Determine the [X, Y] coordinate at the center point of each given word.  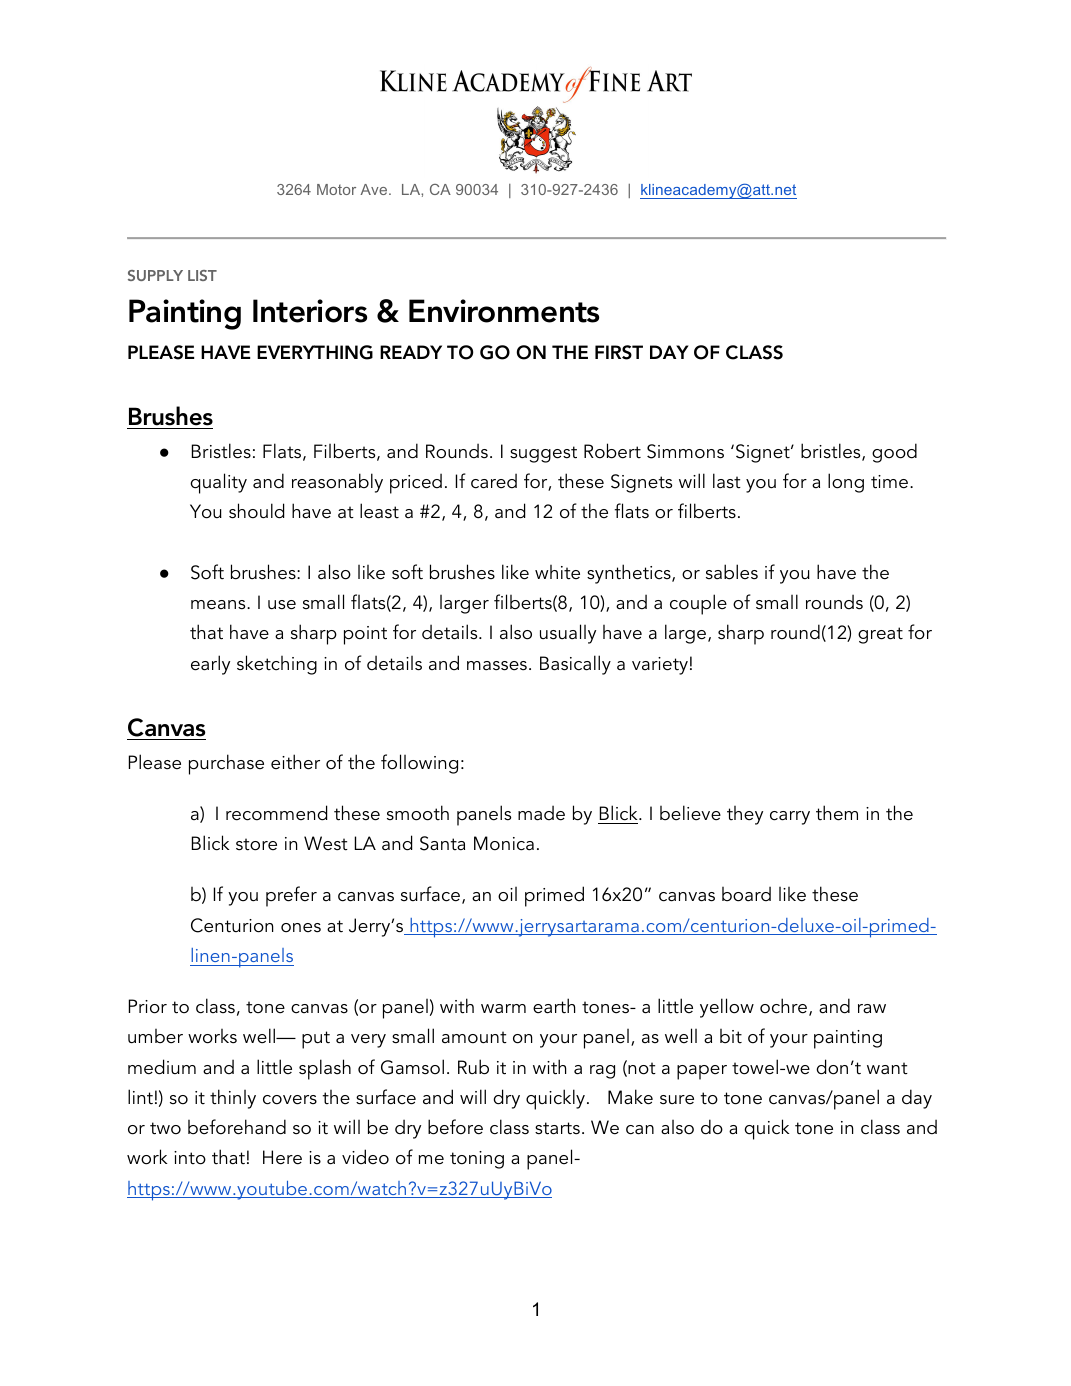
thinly [233, 1099]
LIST [202, 275]
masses [497, 666]
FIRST [619, 352]
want [887, 1068]
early [210, 665]
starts [557, 1128]
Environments [504, 311]
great [880, 635]
